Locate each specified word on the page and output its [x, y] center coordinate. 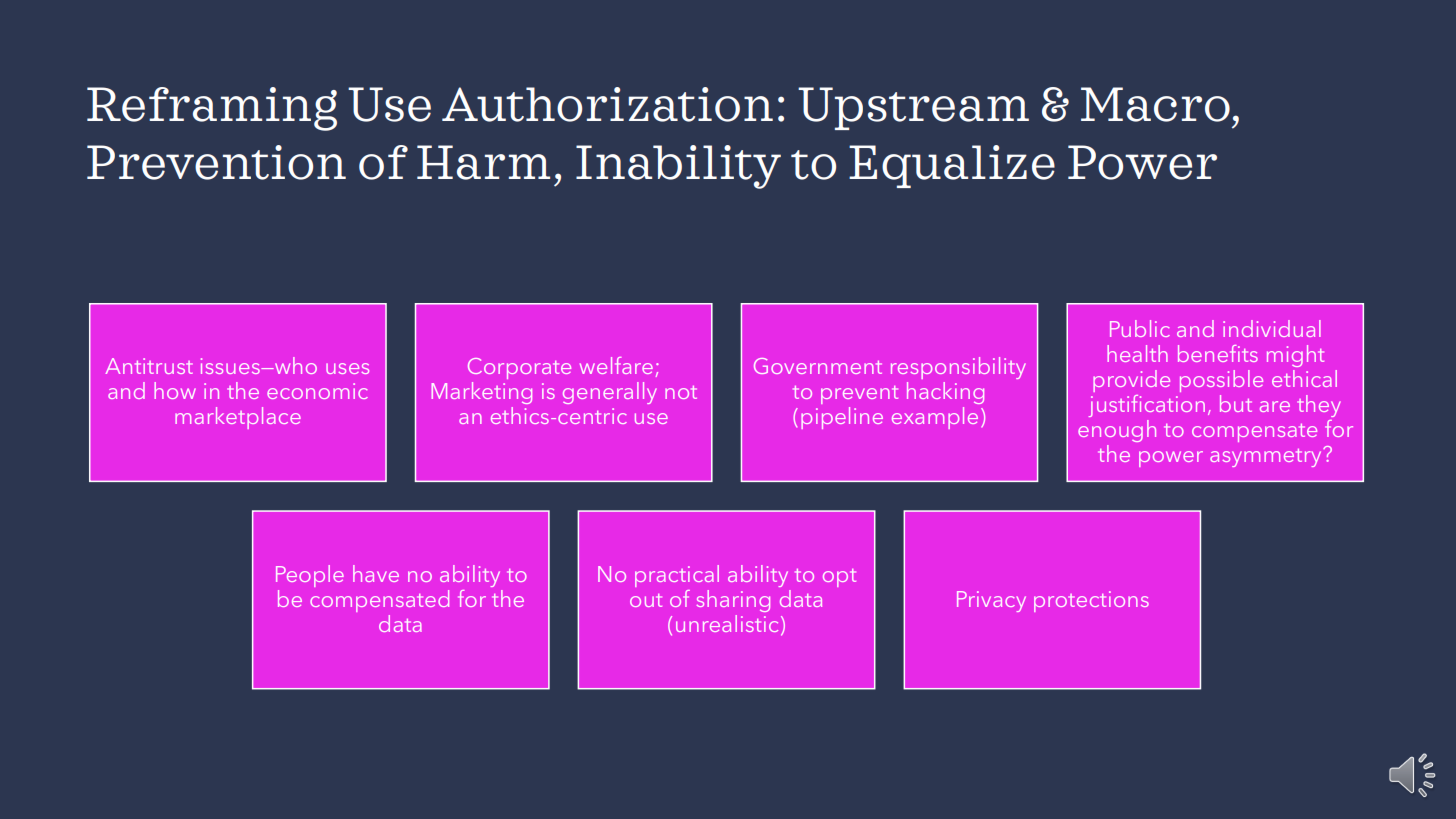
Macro [1155, 104]
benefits [1218, 353]
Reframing [212, 109]
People [310, 576]
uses [347, 368]
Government [818, 366]
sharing [733, 601]
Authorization [607, 104]
